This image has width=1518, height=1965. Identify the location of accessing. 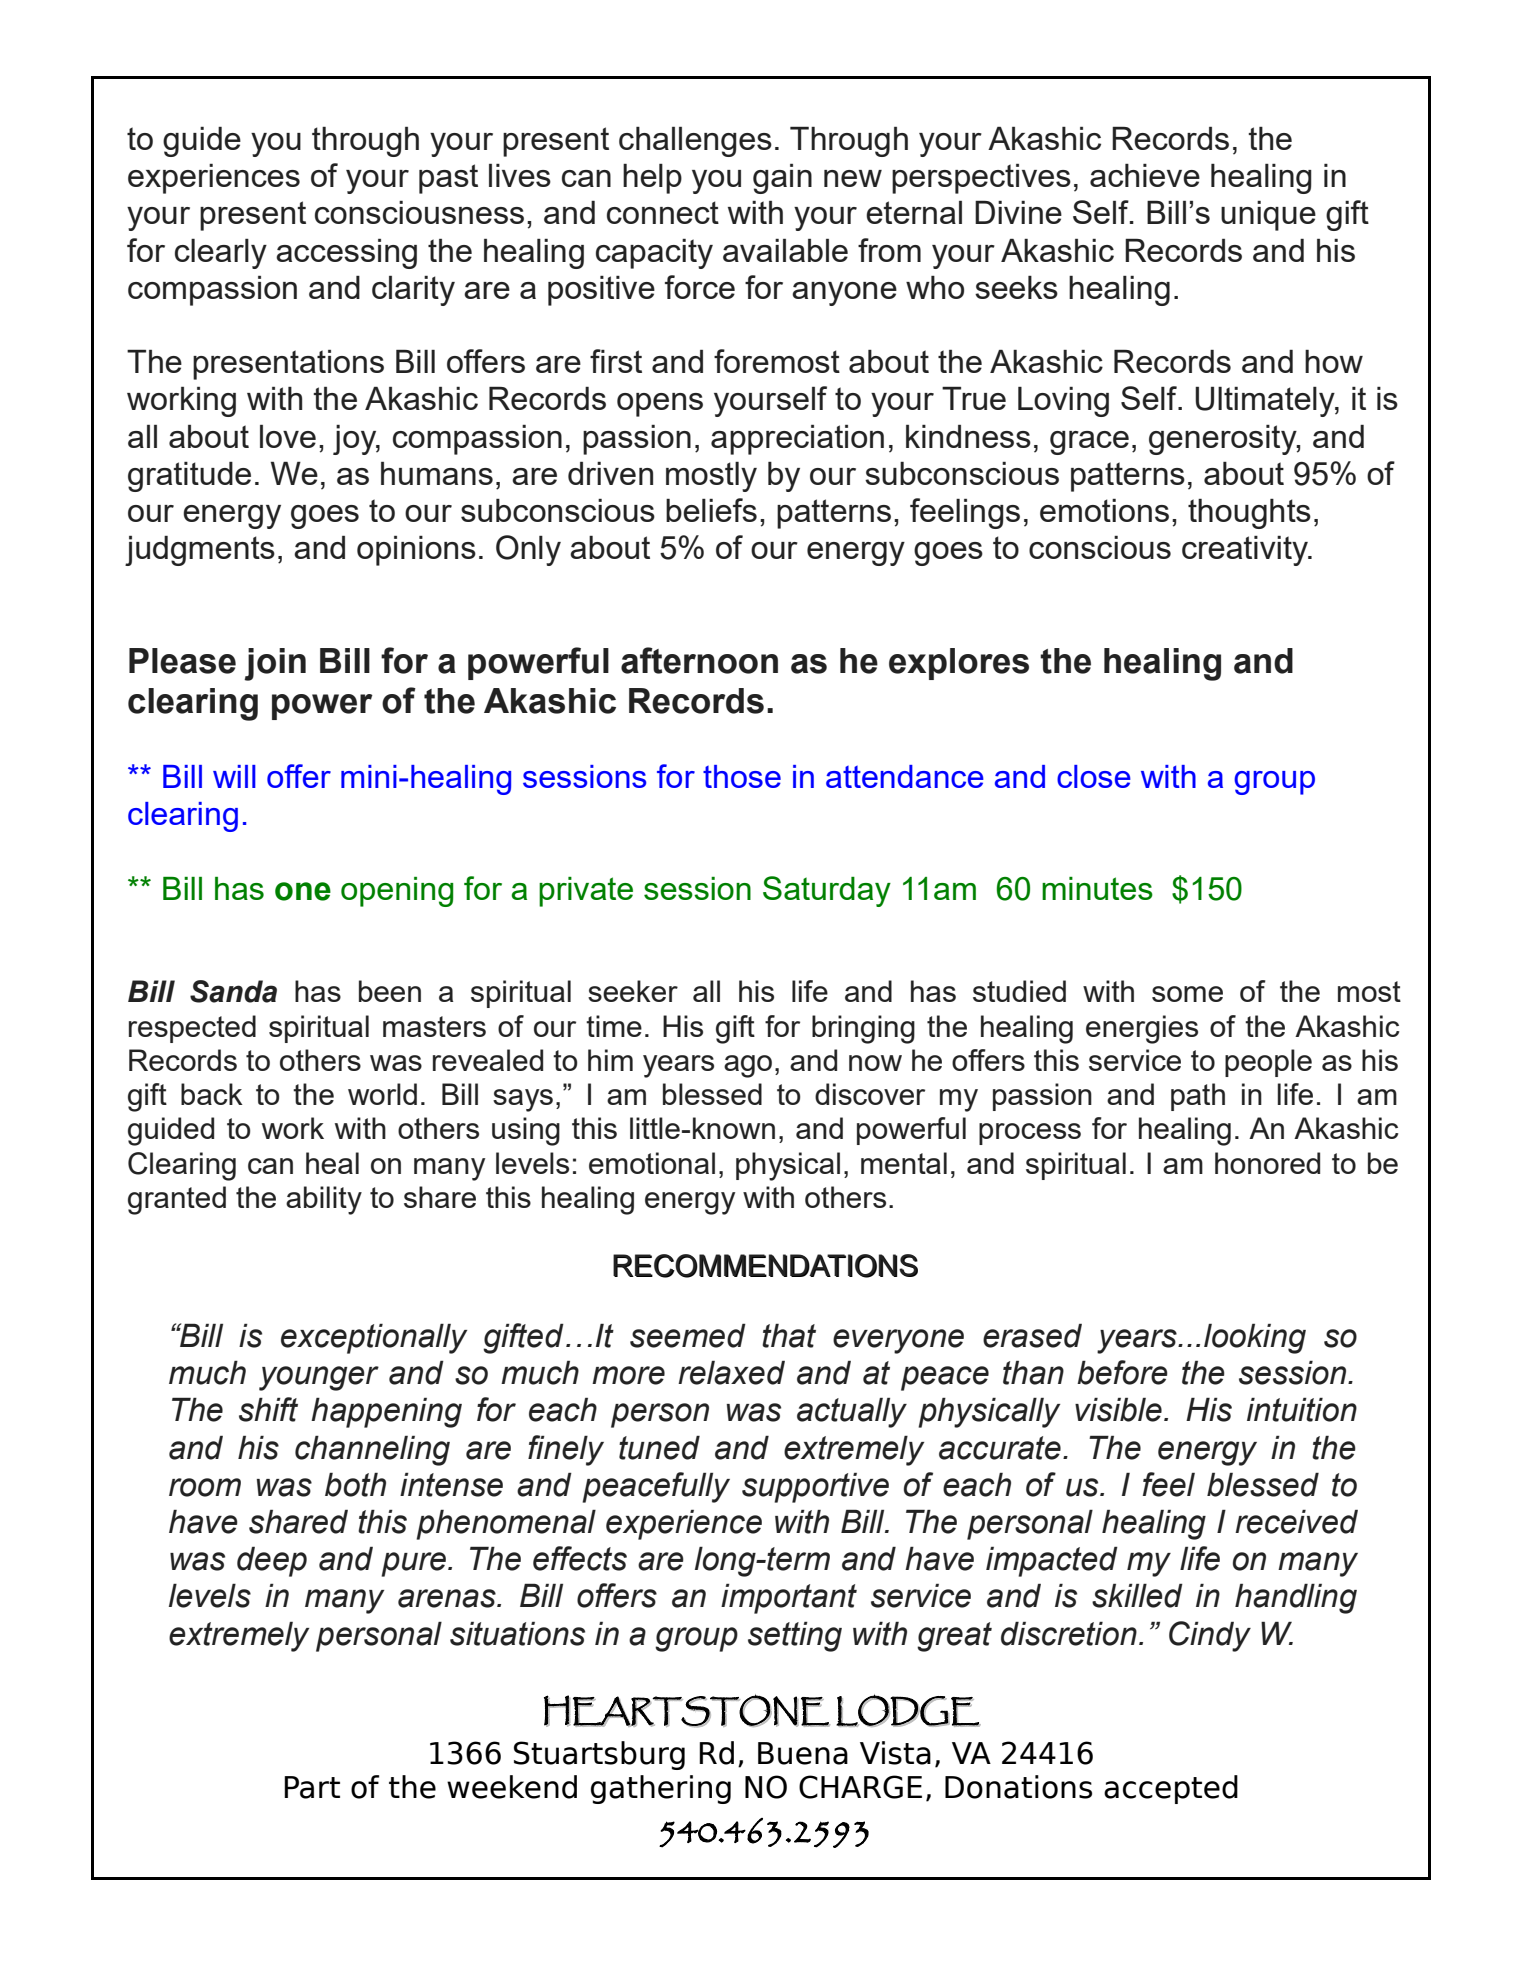
(346, 253).
